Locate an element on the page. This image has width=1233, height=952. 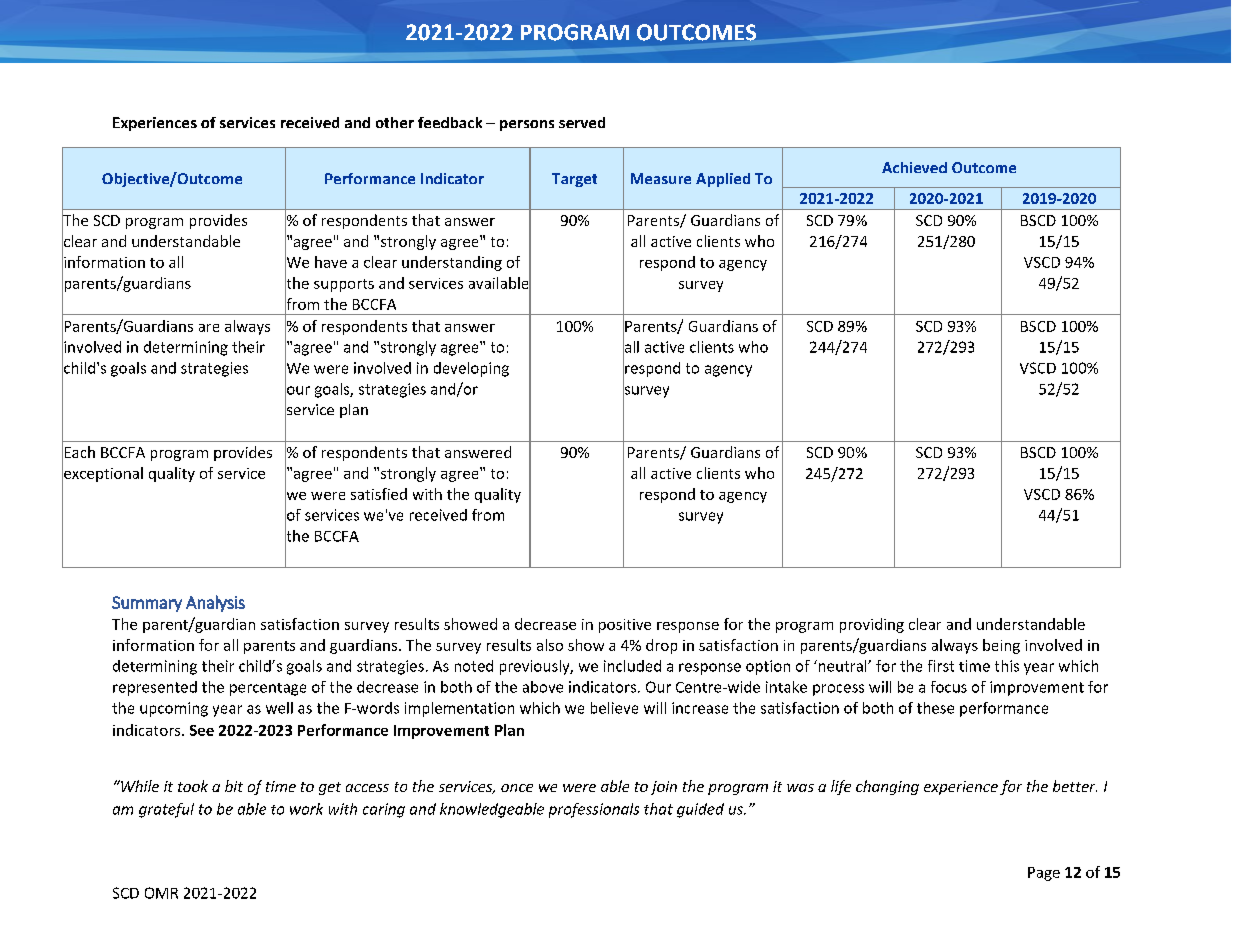
professionals is located at coordinates (594, 810).
